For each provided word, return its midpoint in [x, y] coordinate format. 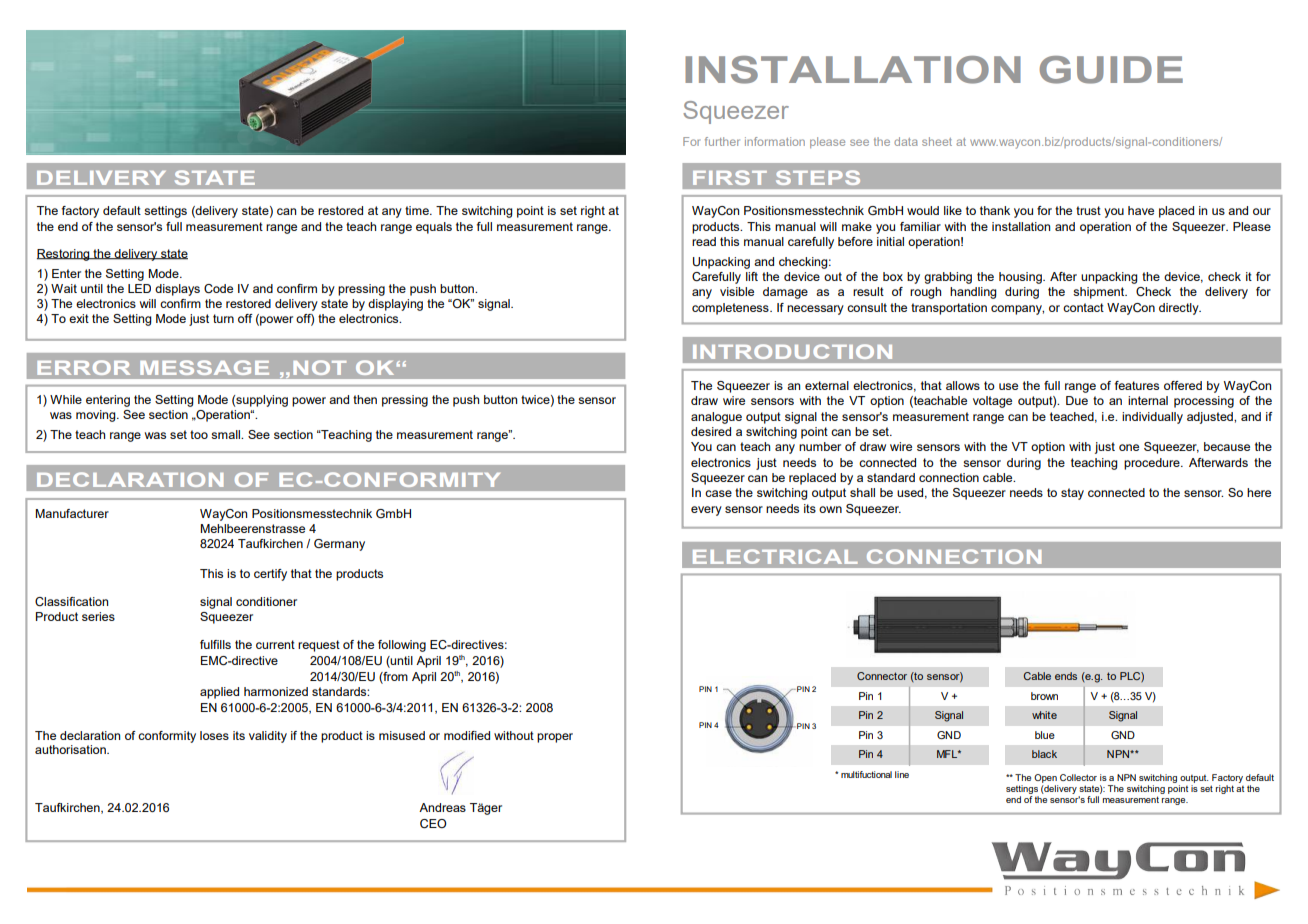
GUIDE [1111, 70]
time [418, 210]
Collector [1078, 777]
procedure [1153, 464]
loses [214, 735]
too [199, 434]
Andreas [442, 807]
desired [711, 431]
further [722, 141]
